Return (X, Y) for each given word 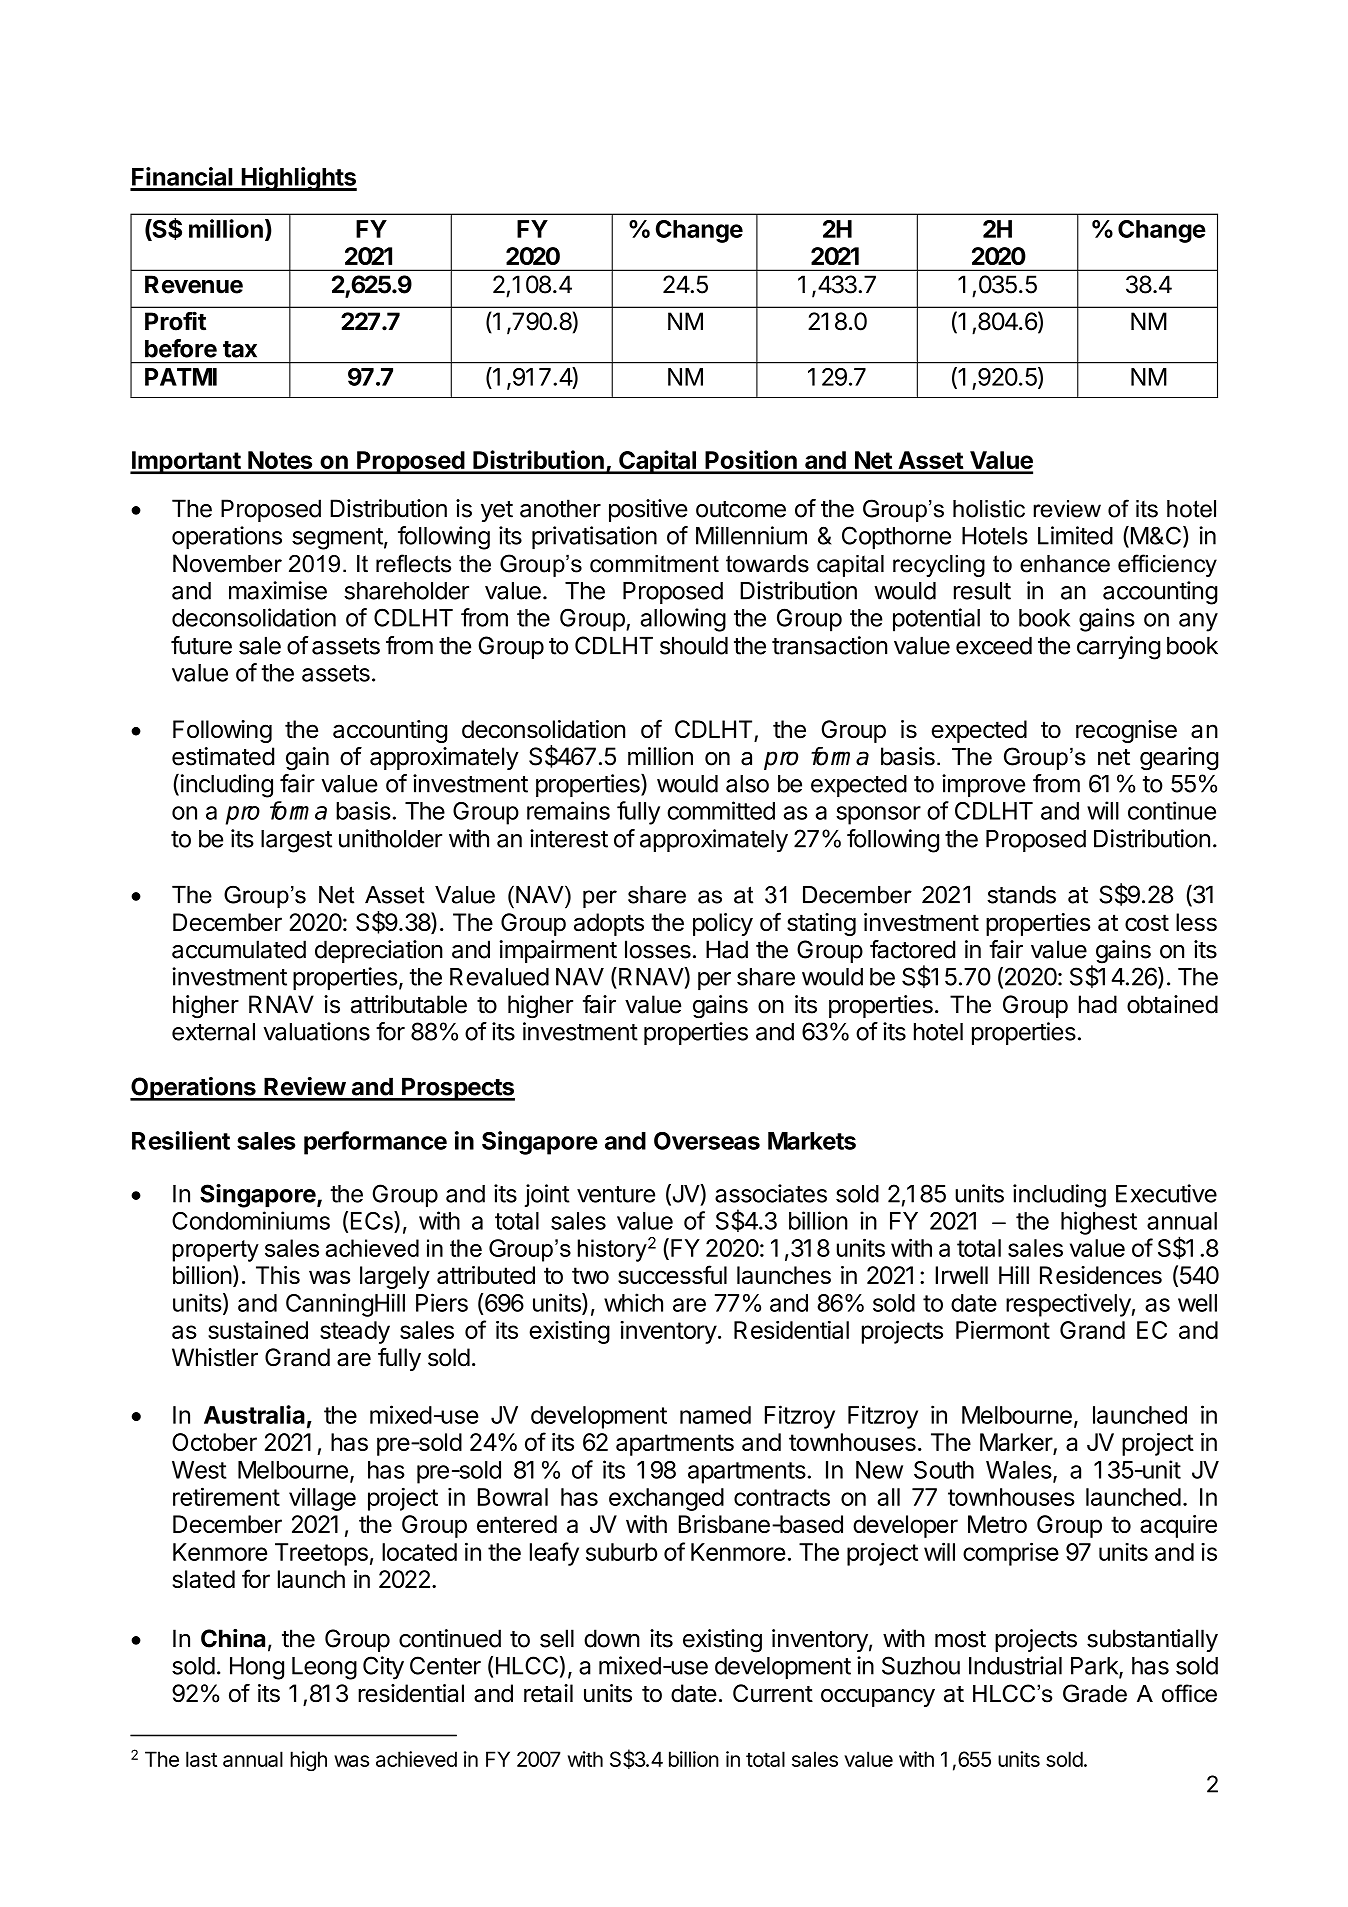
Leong (324, 1668)
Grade (1095, 1693)
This (278, 1275)
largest (296, 841)
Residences (1101, 1275)
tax (240, 349)
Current (773, 1693)
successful (672, 1274)
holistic (989, 509)
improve (983, 785)
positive (648, 510)
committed (721, 810)
